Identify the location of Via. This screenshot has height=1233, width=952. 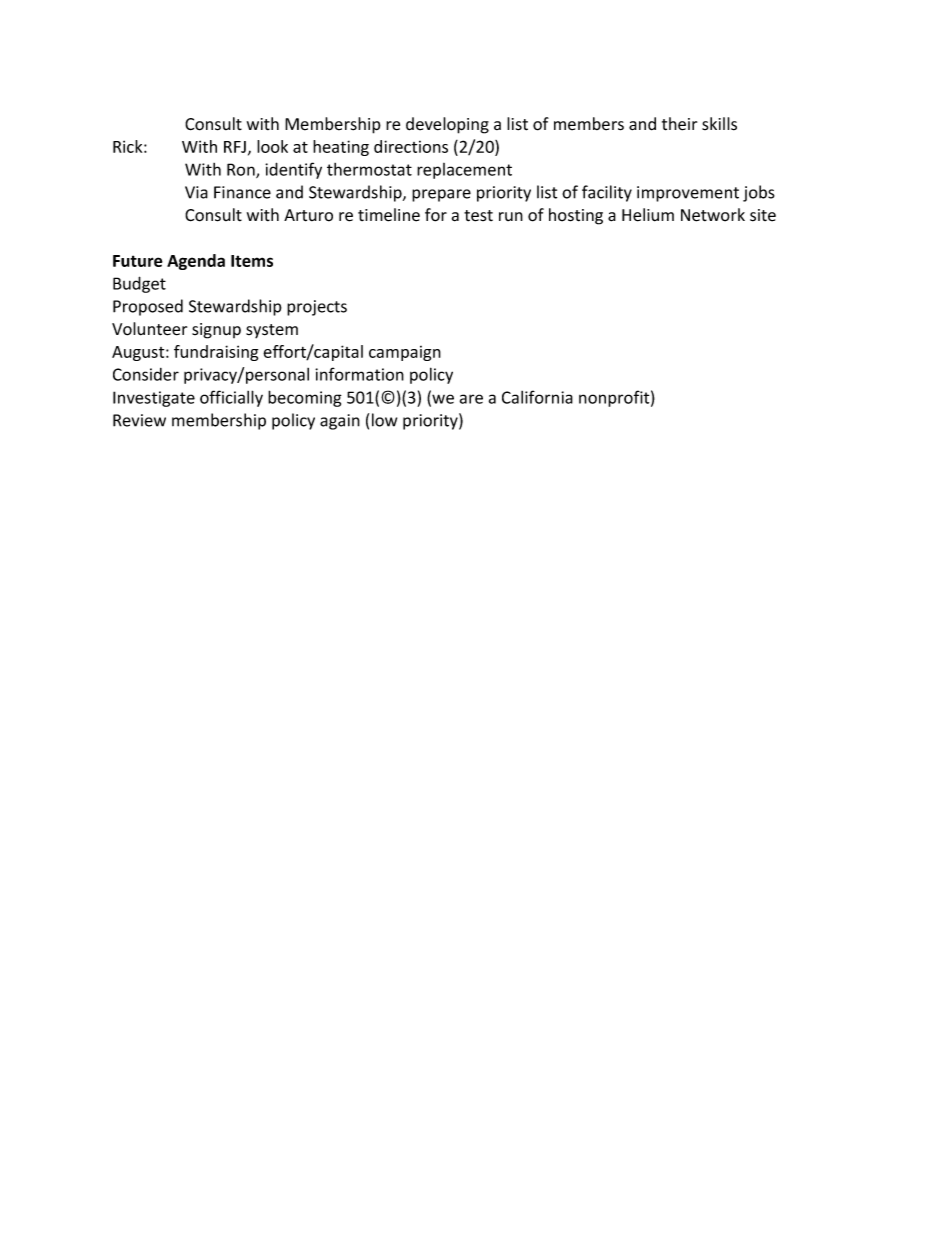
(196, 192).
